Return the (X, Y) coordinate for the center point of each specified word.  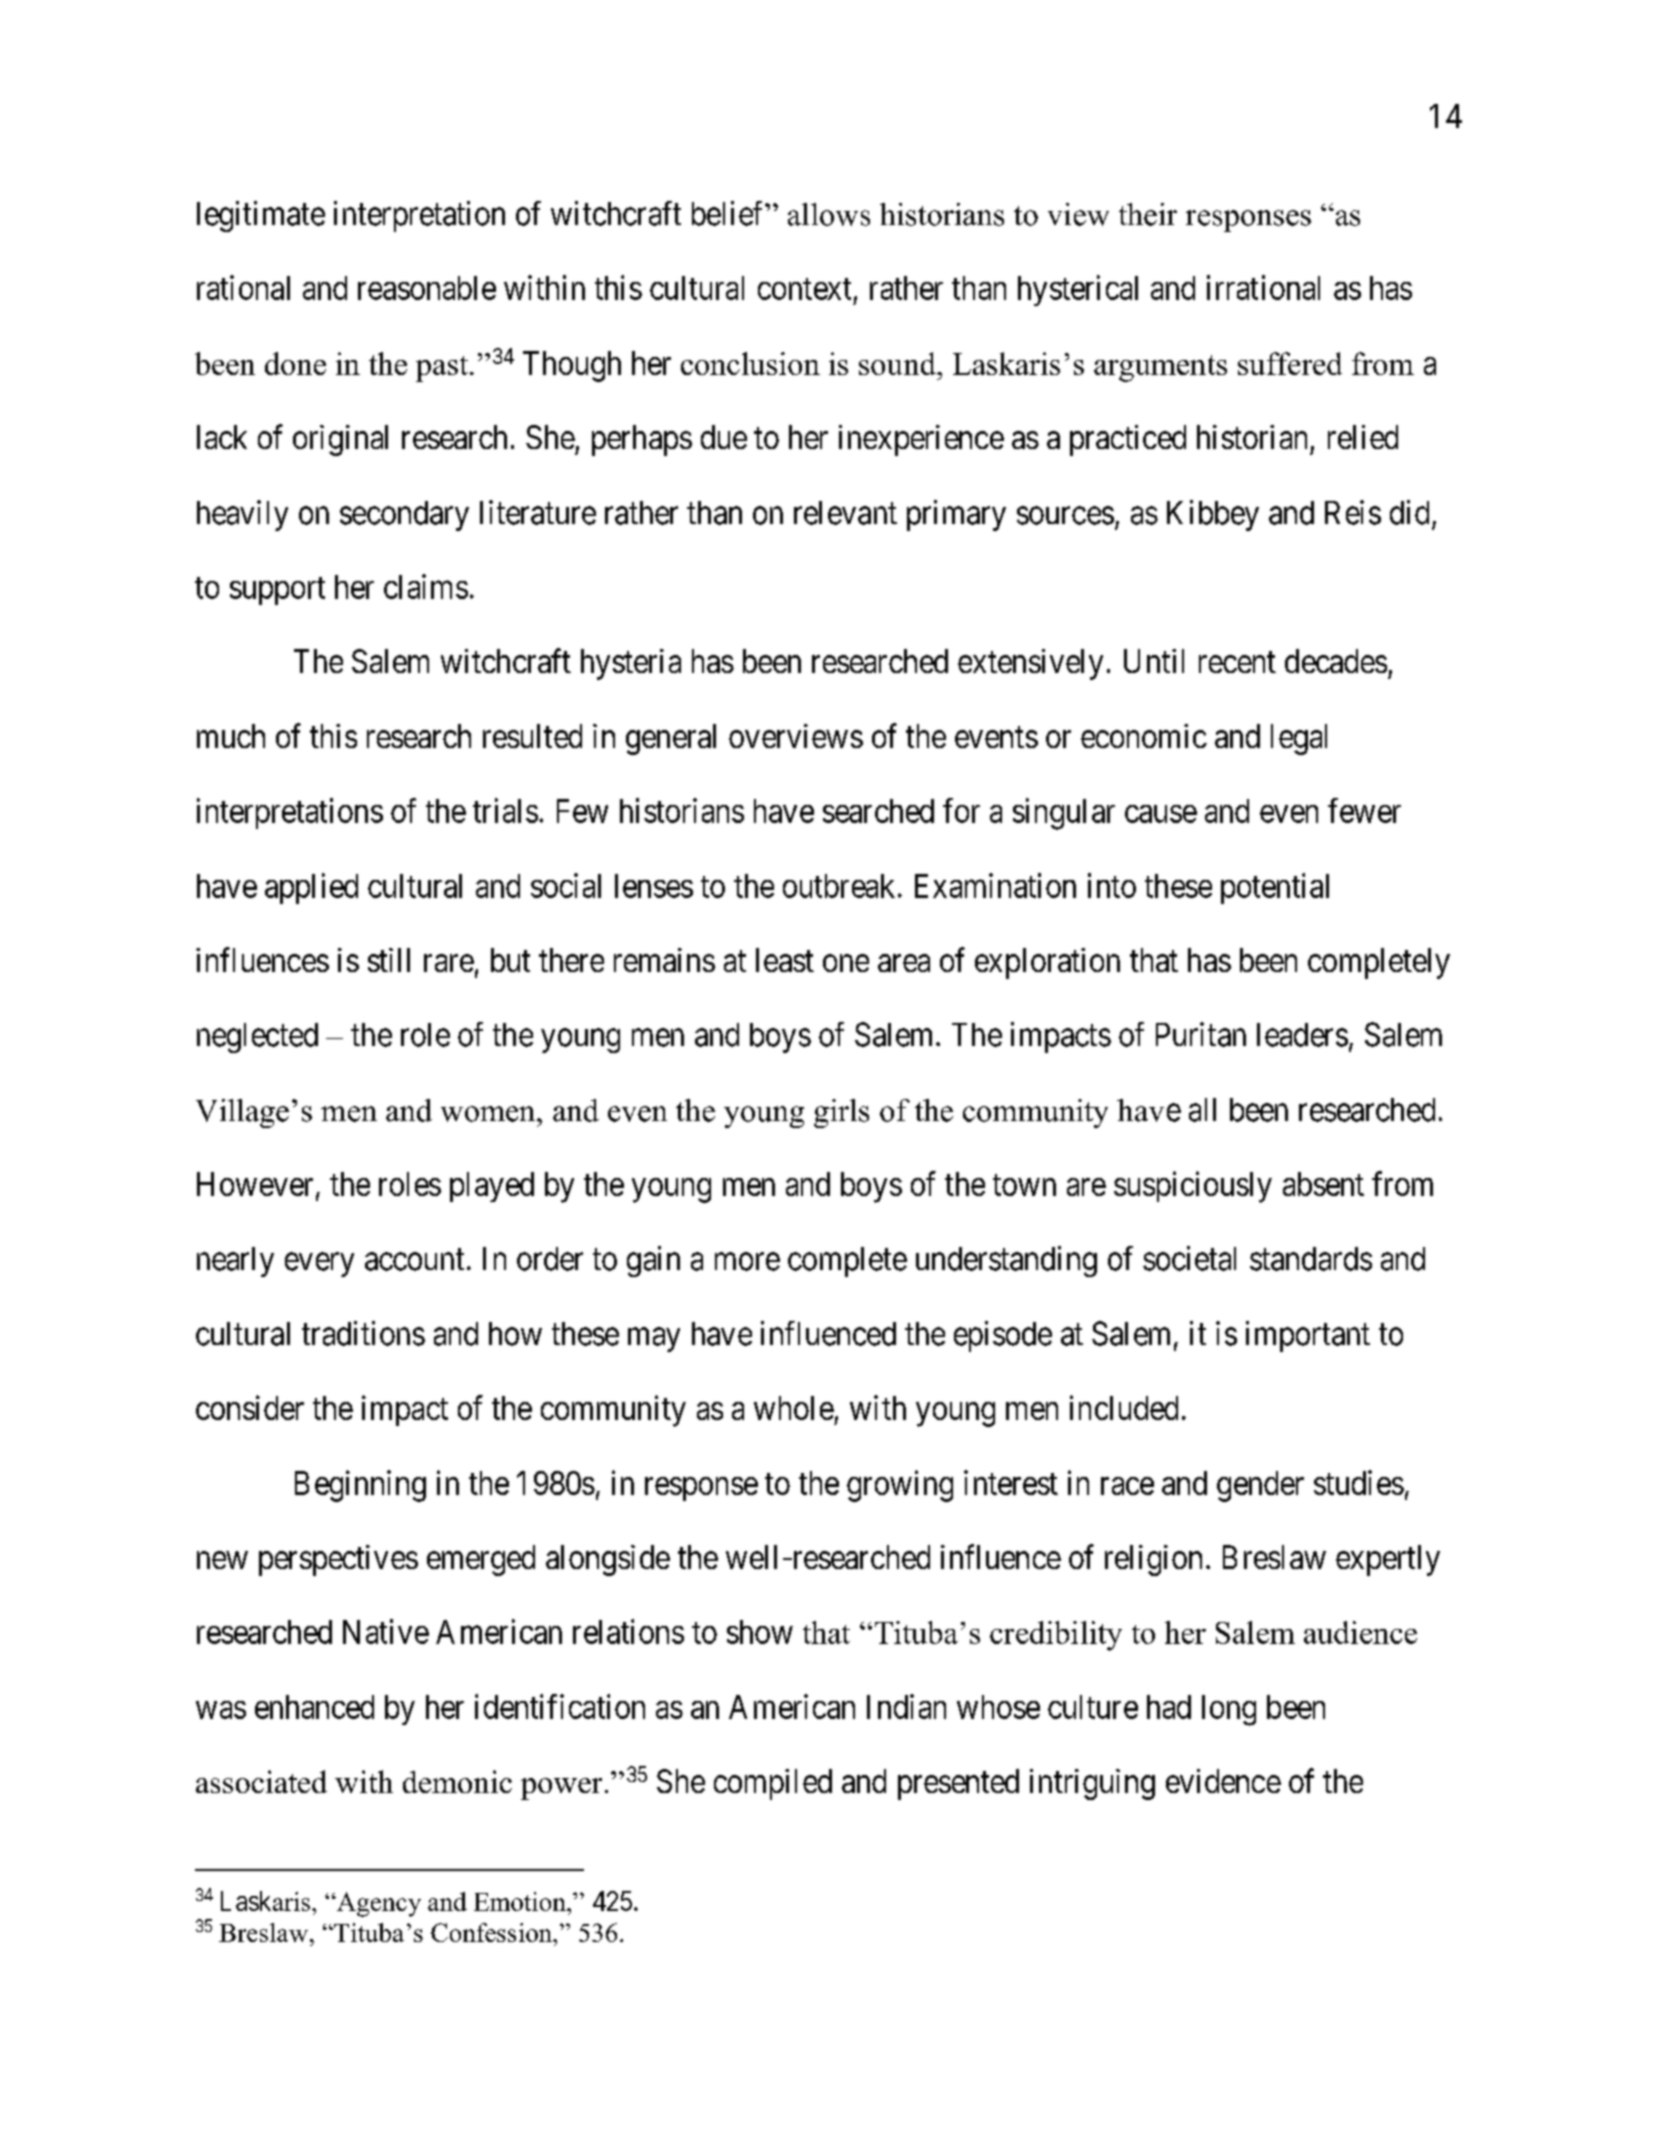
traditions (363, 1333)
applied (311, 888)
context (804, 289)
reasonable (427, 288)
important (1308, 1336)
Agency (377, 1904)
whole (794, 1408)
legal (1299, 739)
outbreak (839, 886)
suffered (1290, 363)
